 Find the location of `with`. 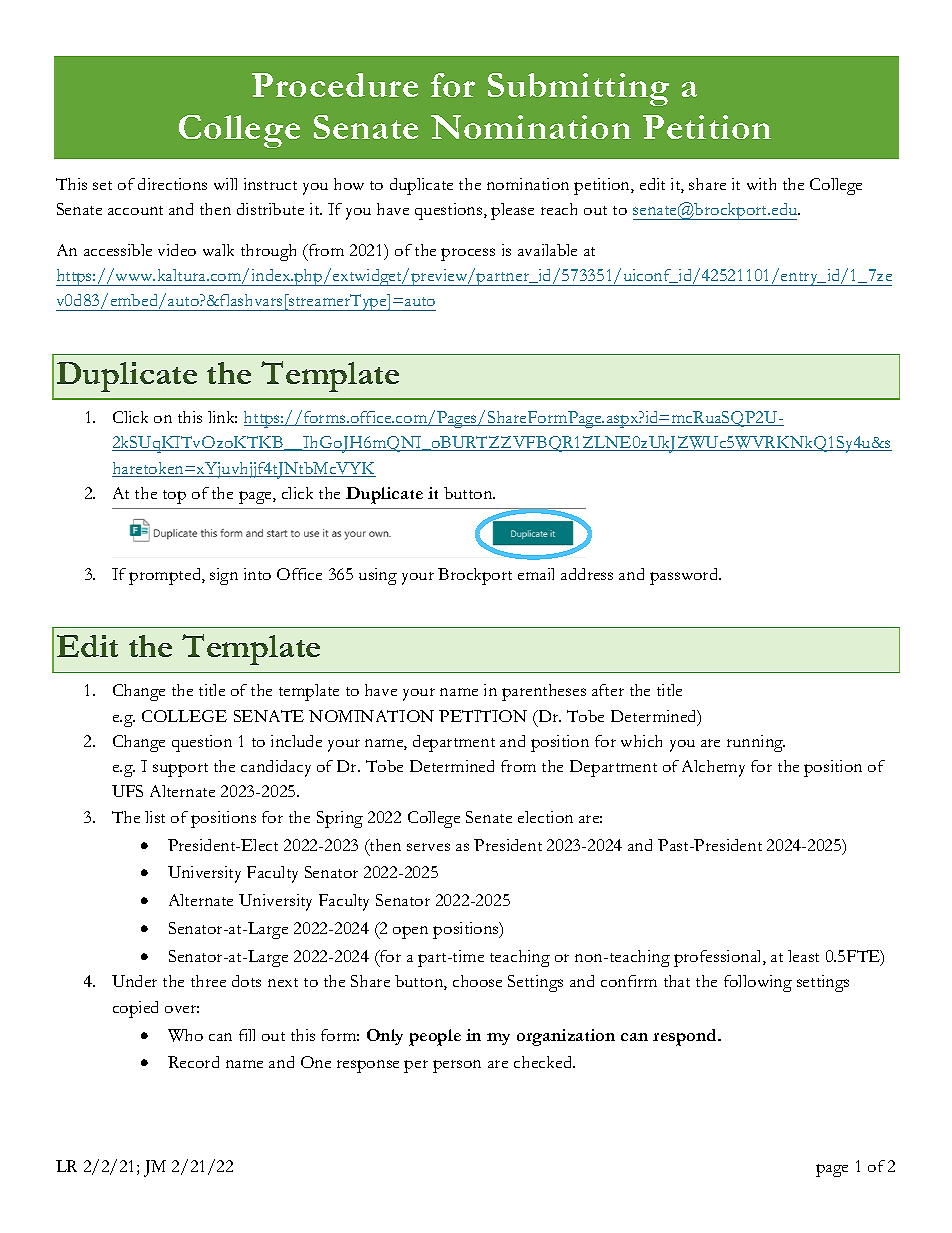

with is located at coordinates (761, 184).
